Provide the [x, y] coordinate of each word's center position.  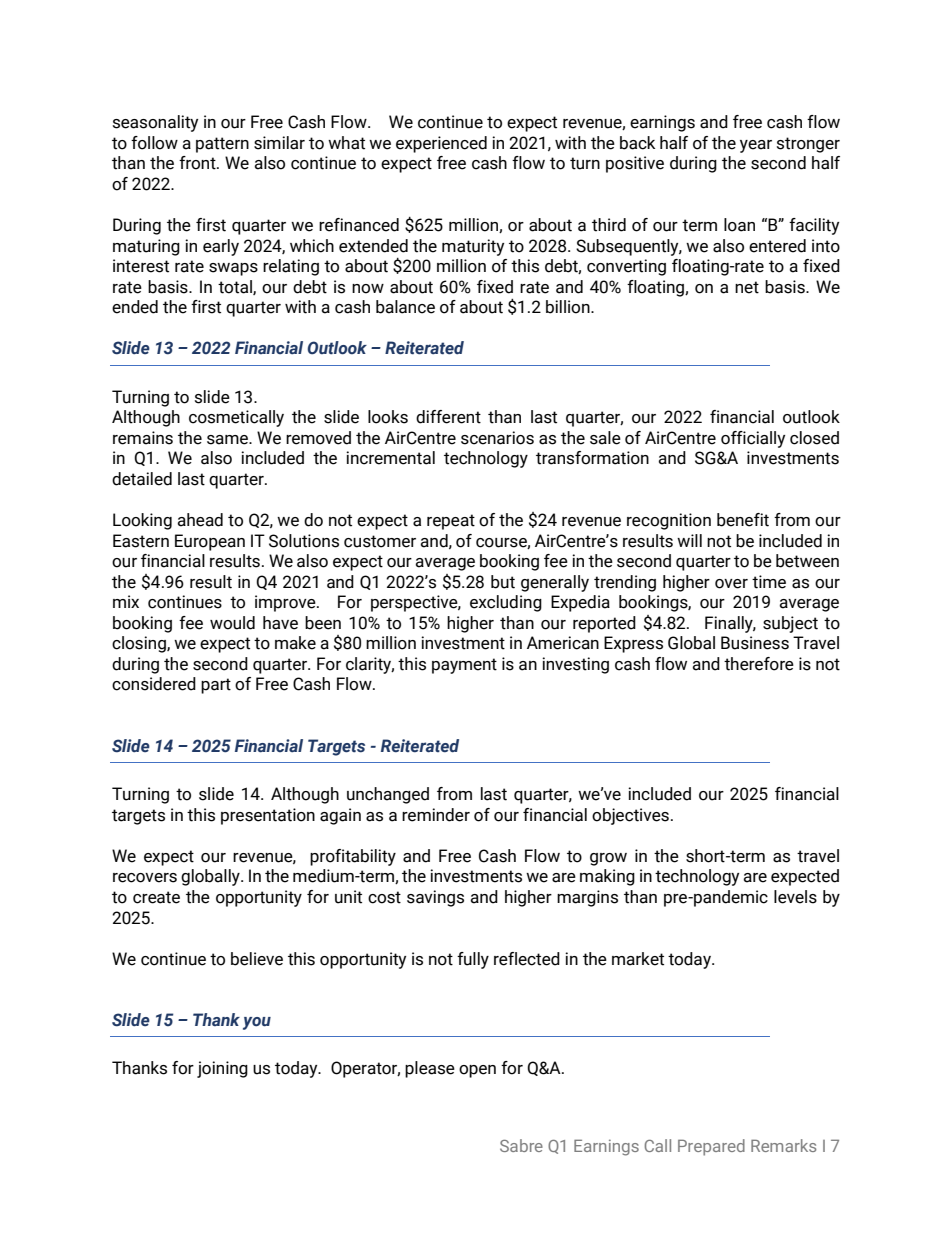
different [448, 417]
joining [222, 1069]
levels [795, 897]
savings [435, 898]
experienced [441, 144]
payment [464, 666]
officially [753, 439]
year [756, 146]
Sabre [521, 1145]
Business [755, 643]
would [232, 623]
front [198, 163]
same [228, 440]
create [156, 897]
